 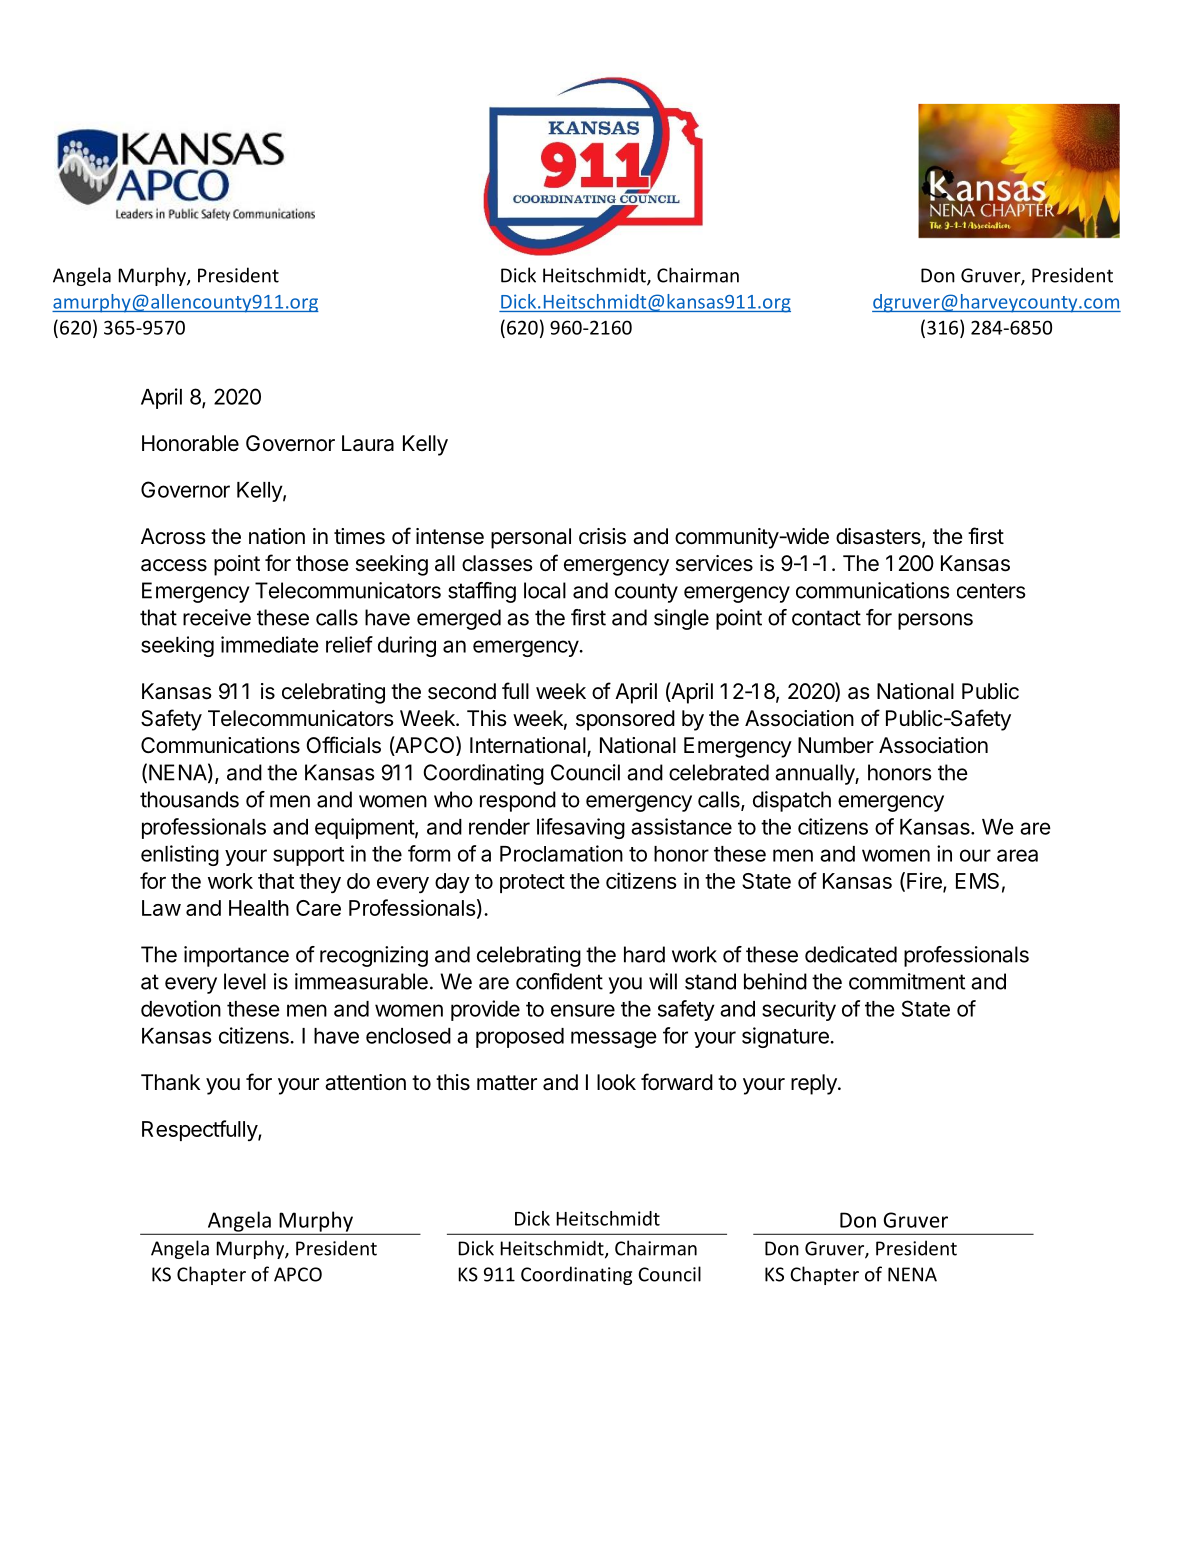 What do you see at coordinates (625, 720) in the screenshot?
I see `sponsored` at bounding box center [625, 720].
